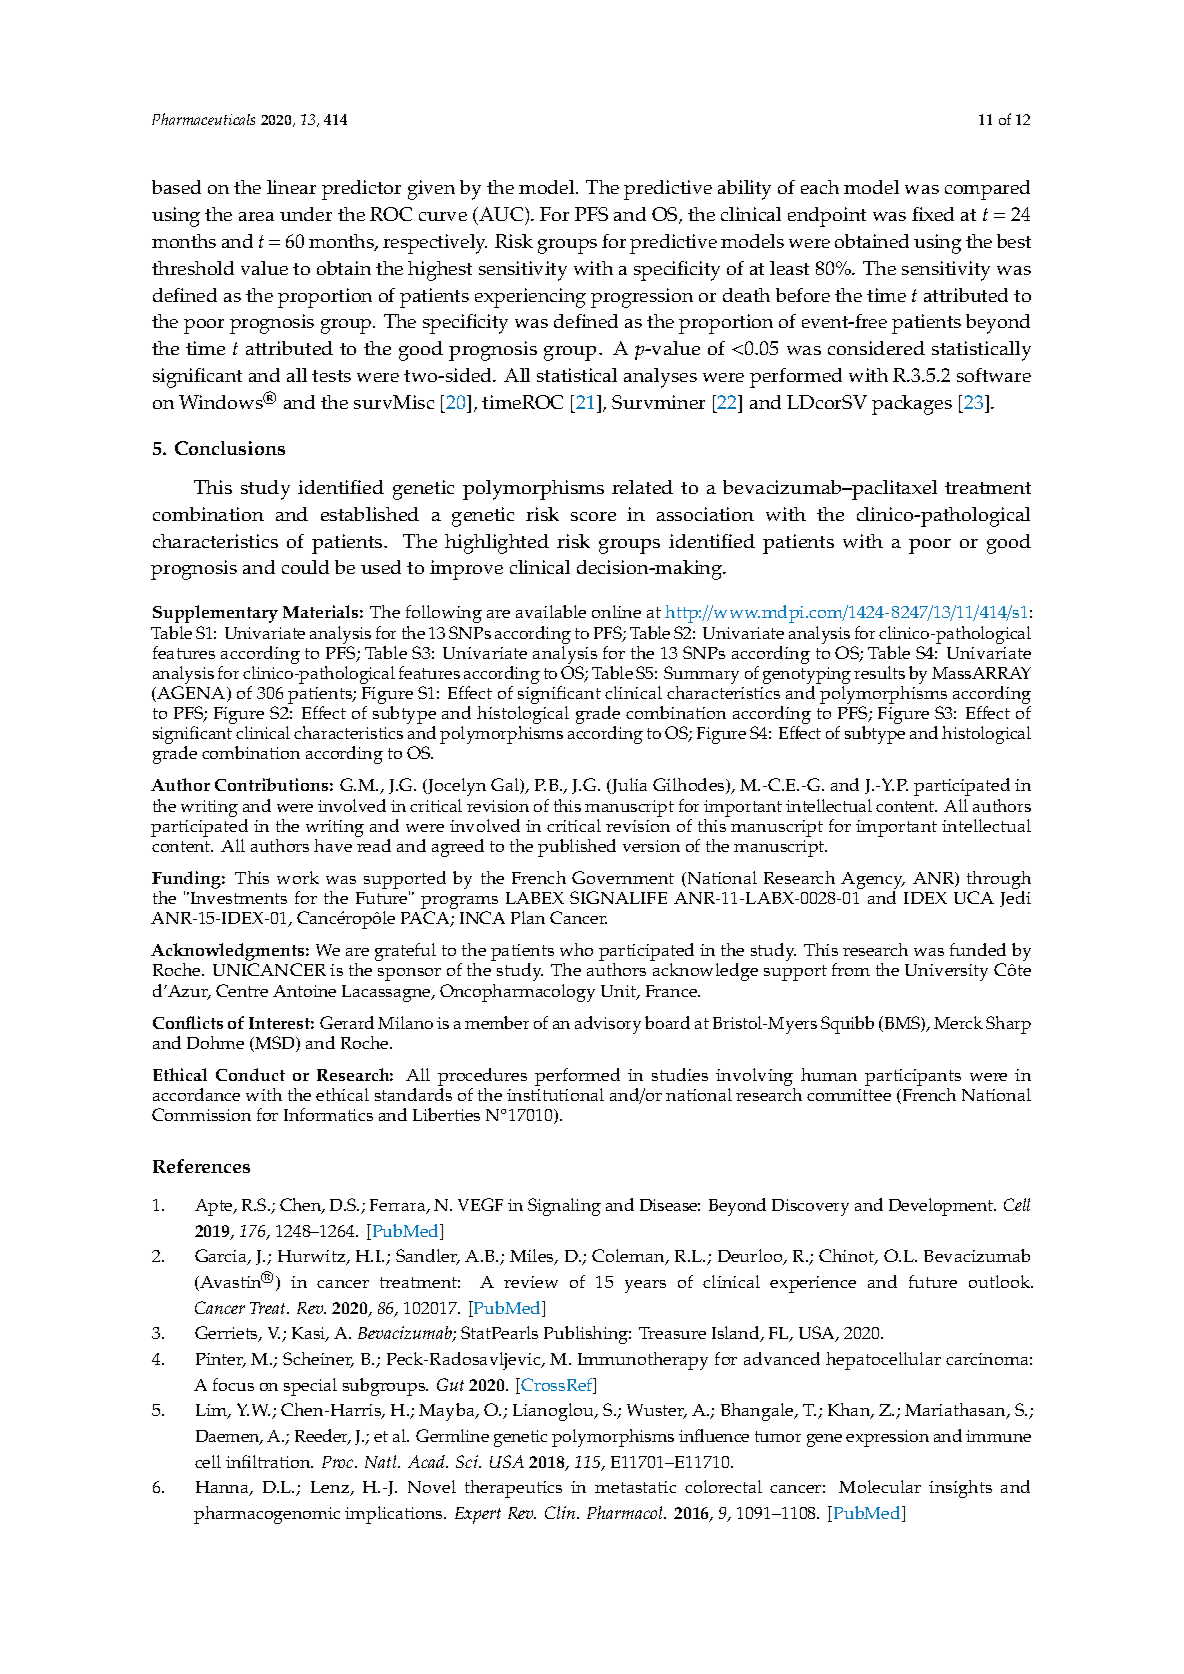 The height and width of the image is (1674, 1184). I want to click on could, so click(305, 567).
